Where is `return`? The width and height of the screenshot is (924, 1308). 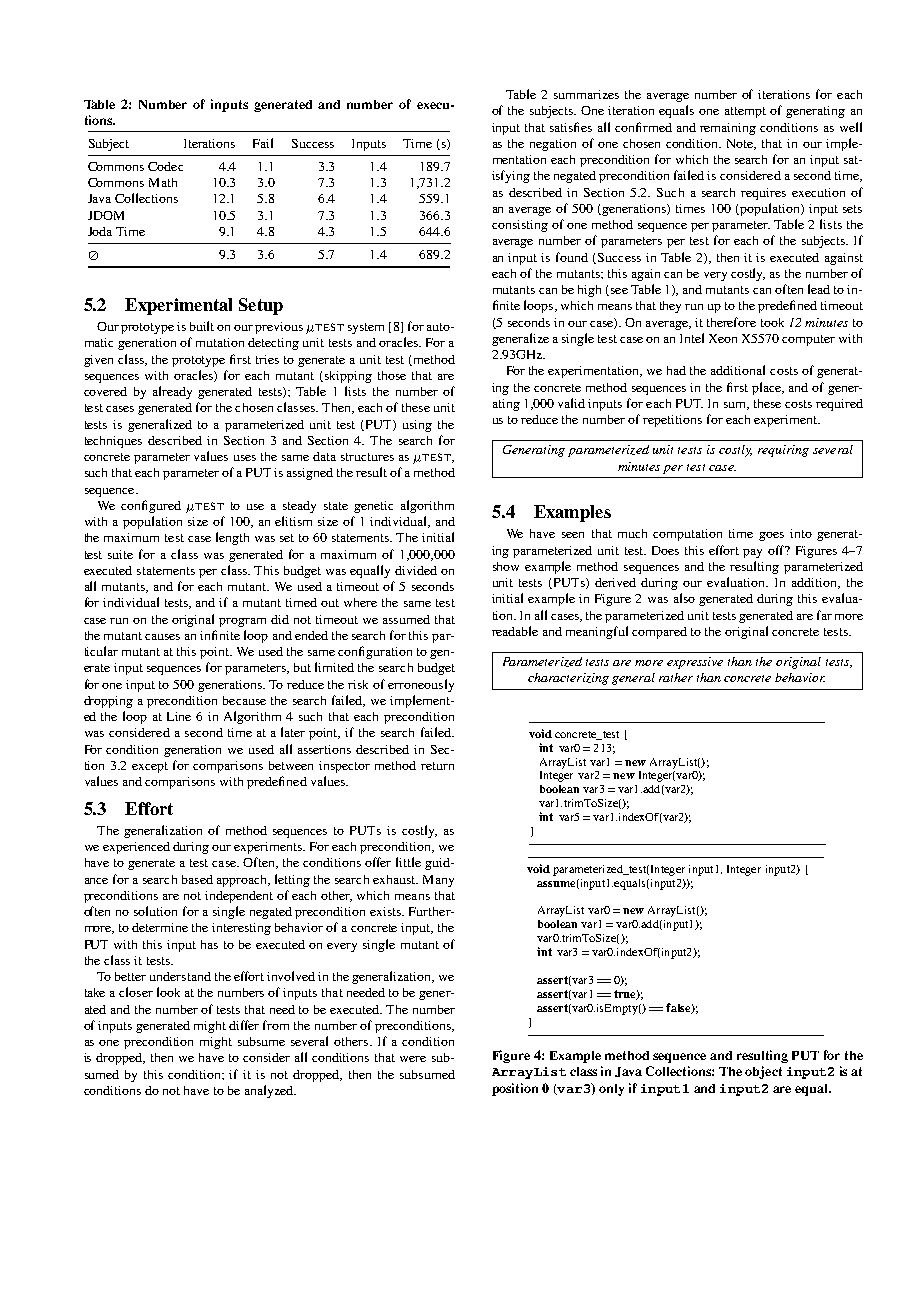 return is located at coordinates (437, 766).
